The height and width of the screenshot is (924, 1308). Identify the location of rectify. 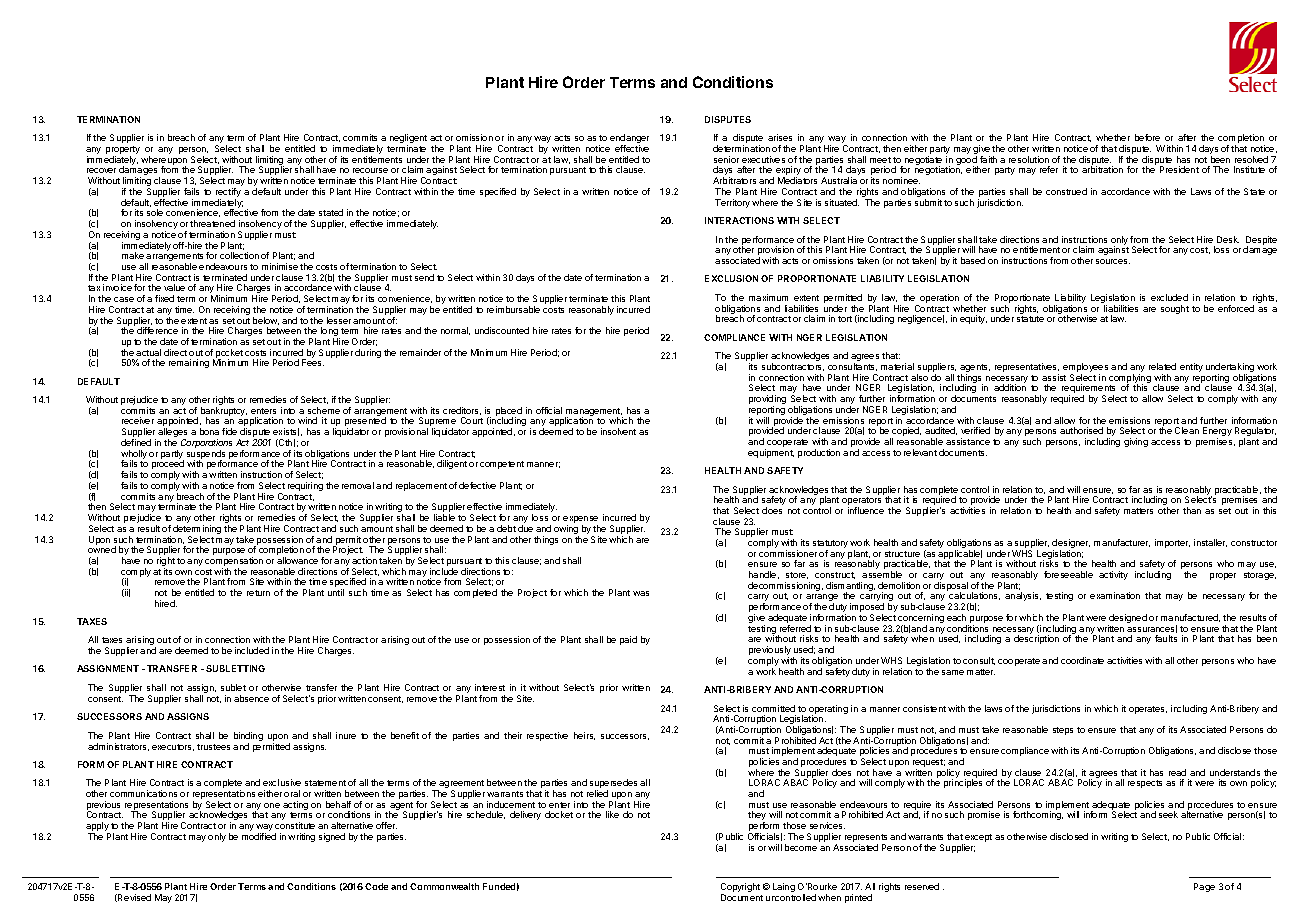
(228, 194).
